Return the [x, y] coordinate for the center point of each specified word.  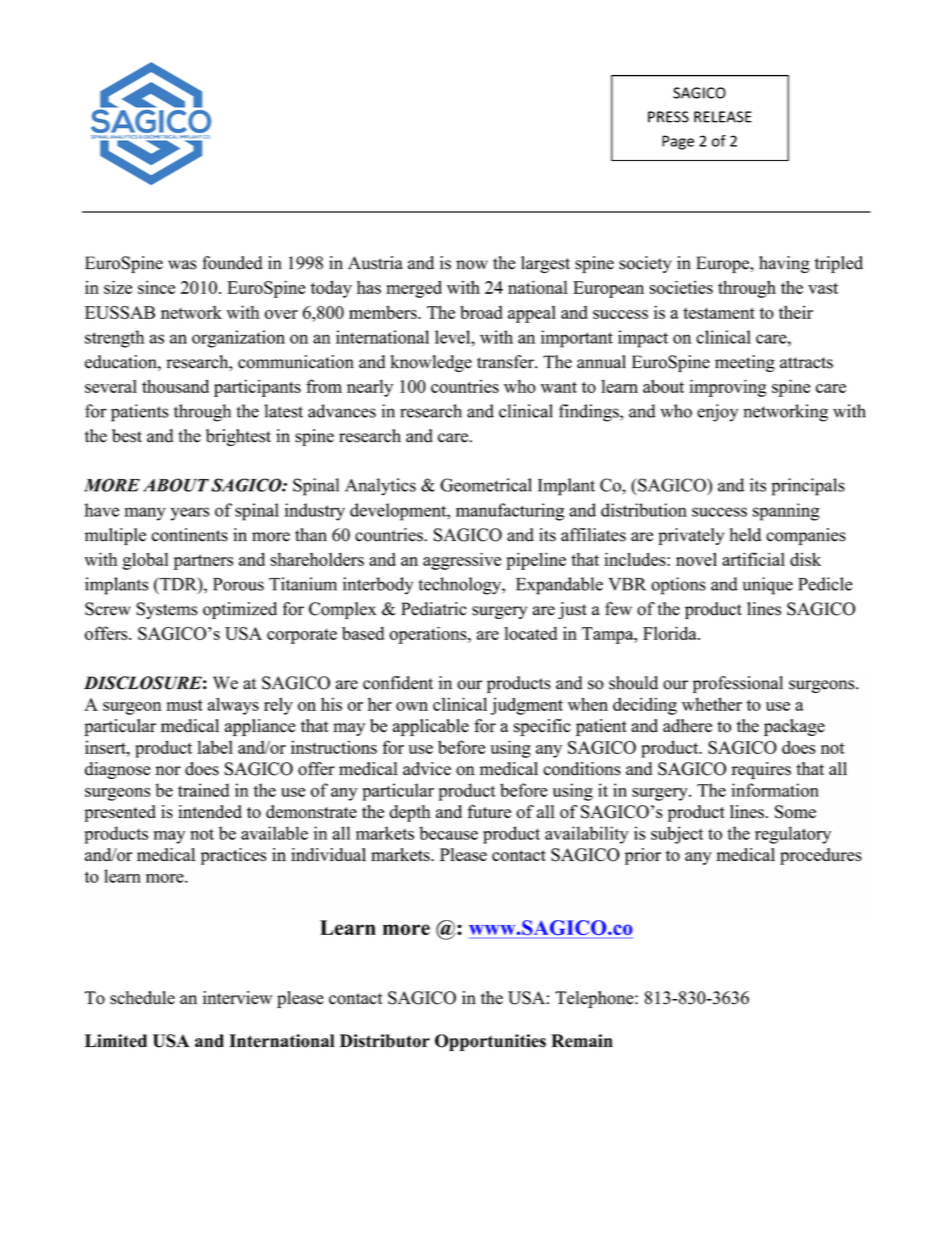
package [794, 727]
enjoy [717, 413]
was [182, 265]
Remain [582, 1041]
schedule [142, 998]
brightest [238, 437]
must [184, 705]
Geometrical [486, 485]
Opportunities [490, 1042]
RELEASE [723, 117]
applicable [431, 727]
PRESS [668, 117]
